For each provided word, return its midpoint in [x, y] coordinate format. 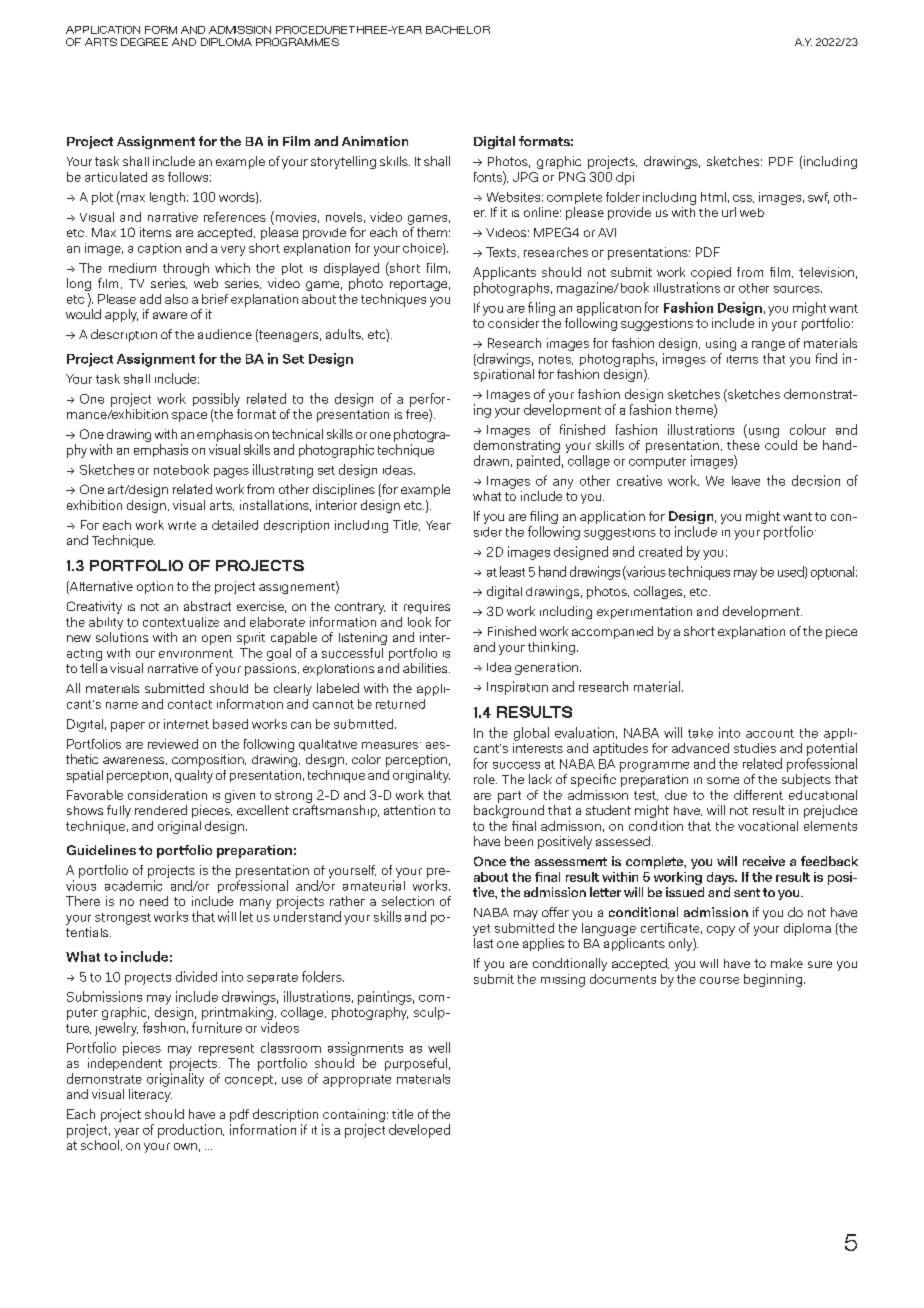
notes [556, 360]
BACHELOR [458, 30]
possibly [216, 400]
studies [755, 748]
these [743, 443]
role [485, 779]
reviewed [173, 744]
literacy [150, 1094]
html [713, 197]
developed [419, 1131]
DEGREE [144, 42]
